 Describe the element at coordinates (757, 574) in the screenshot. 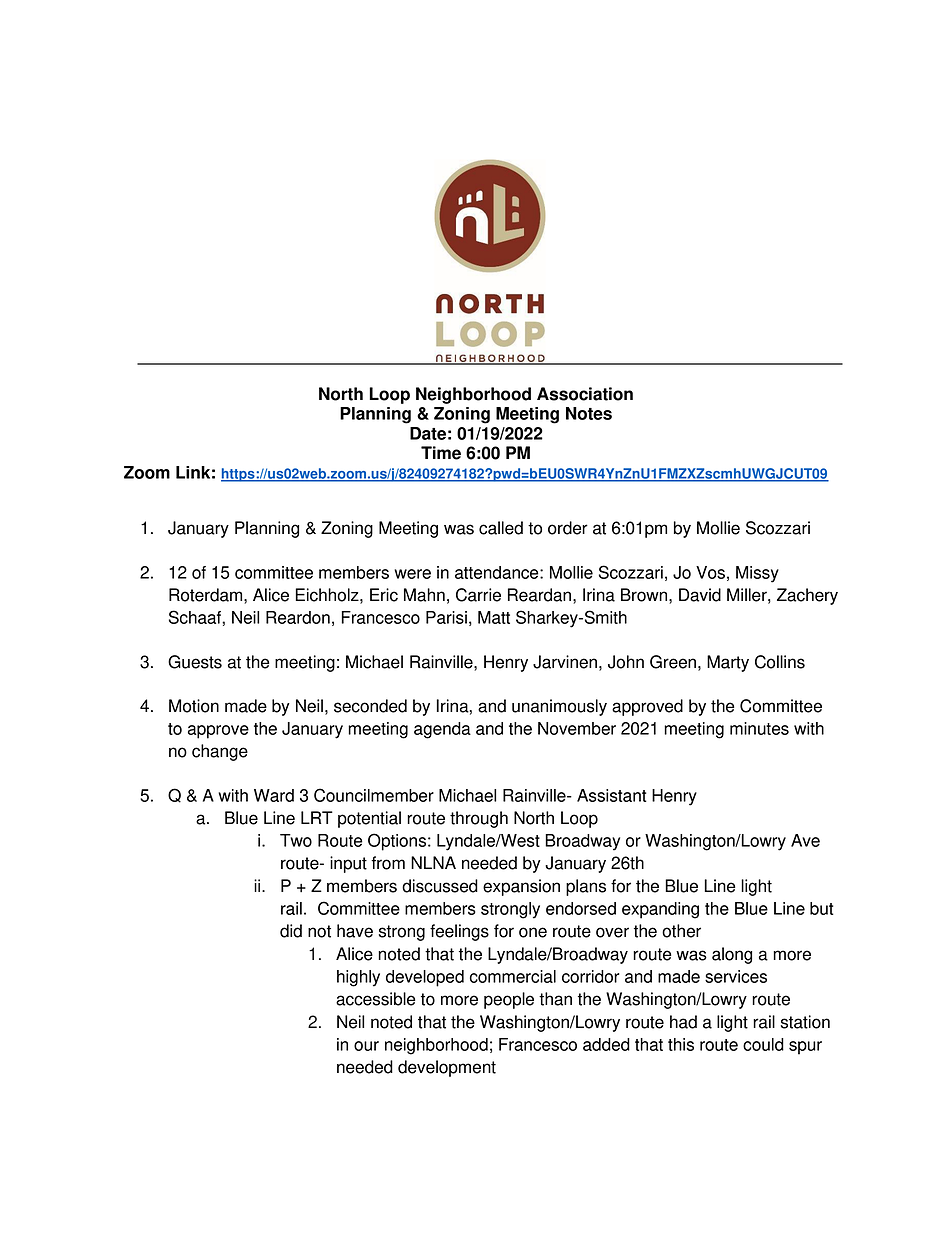

I see `Missy` at that location.
